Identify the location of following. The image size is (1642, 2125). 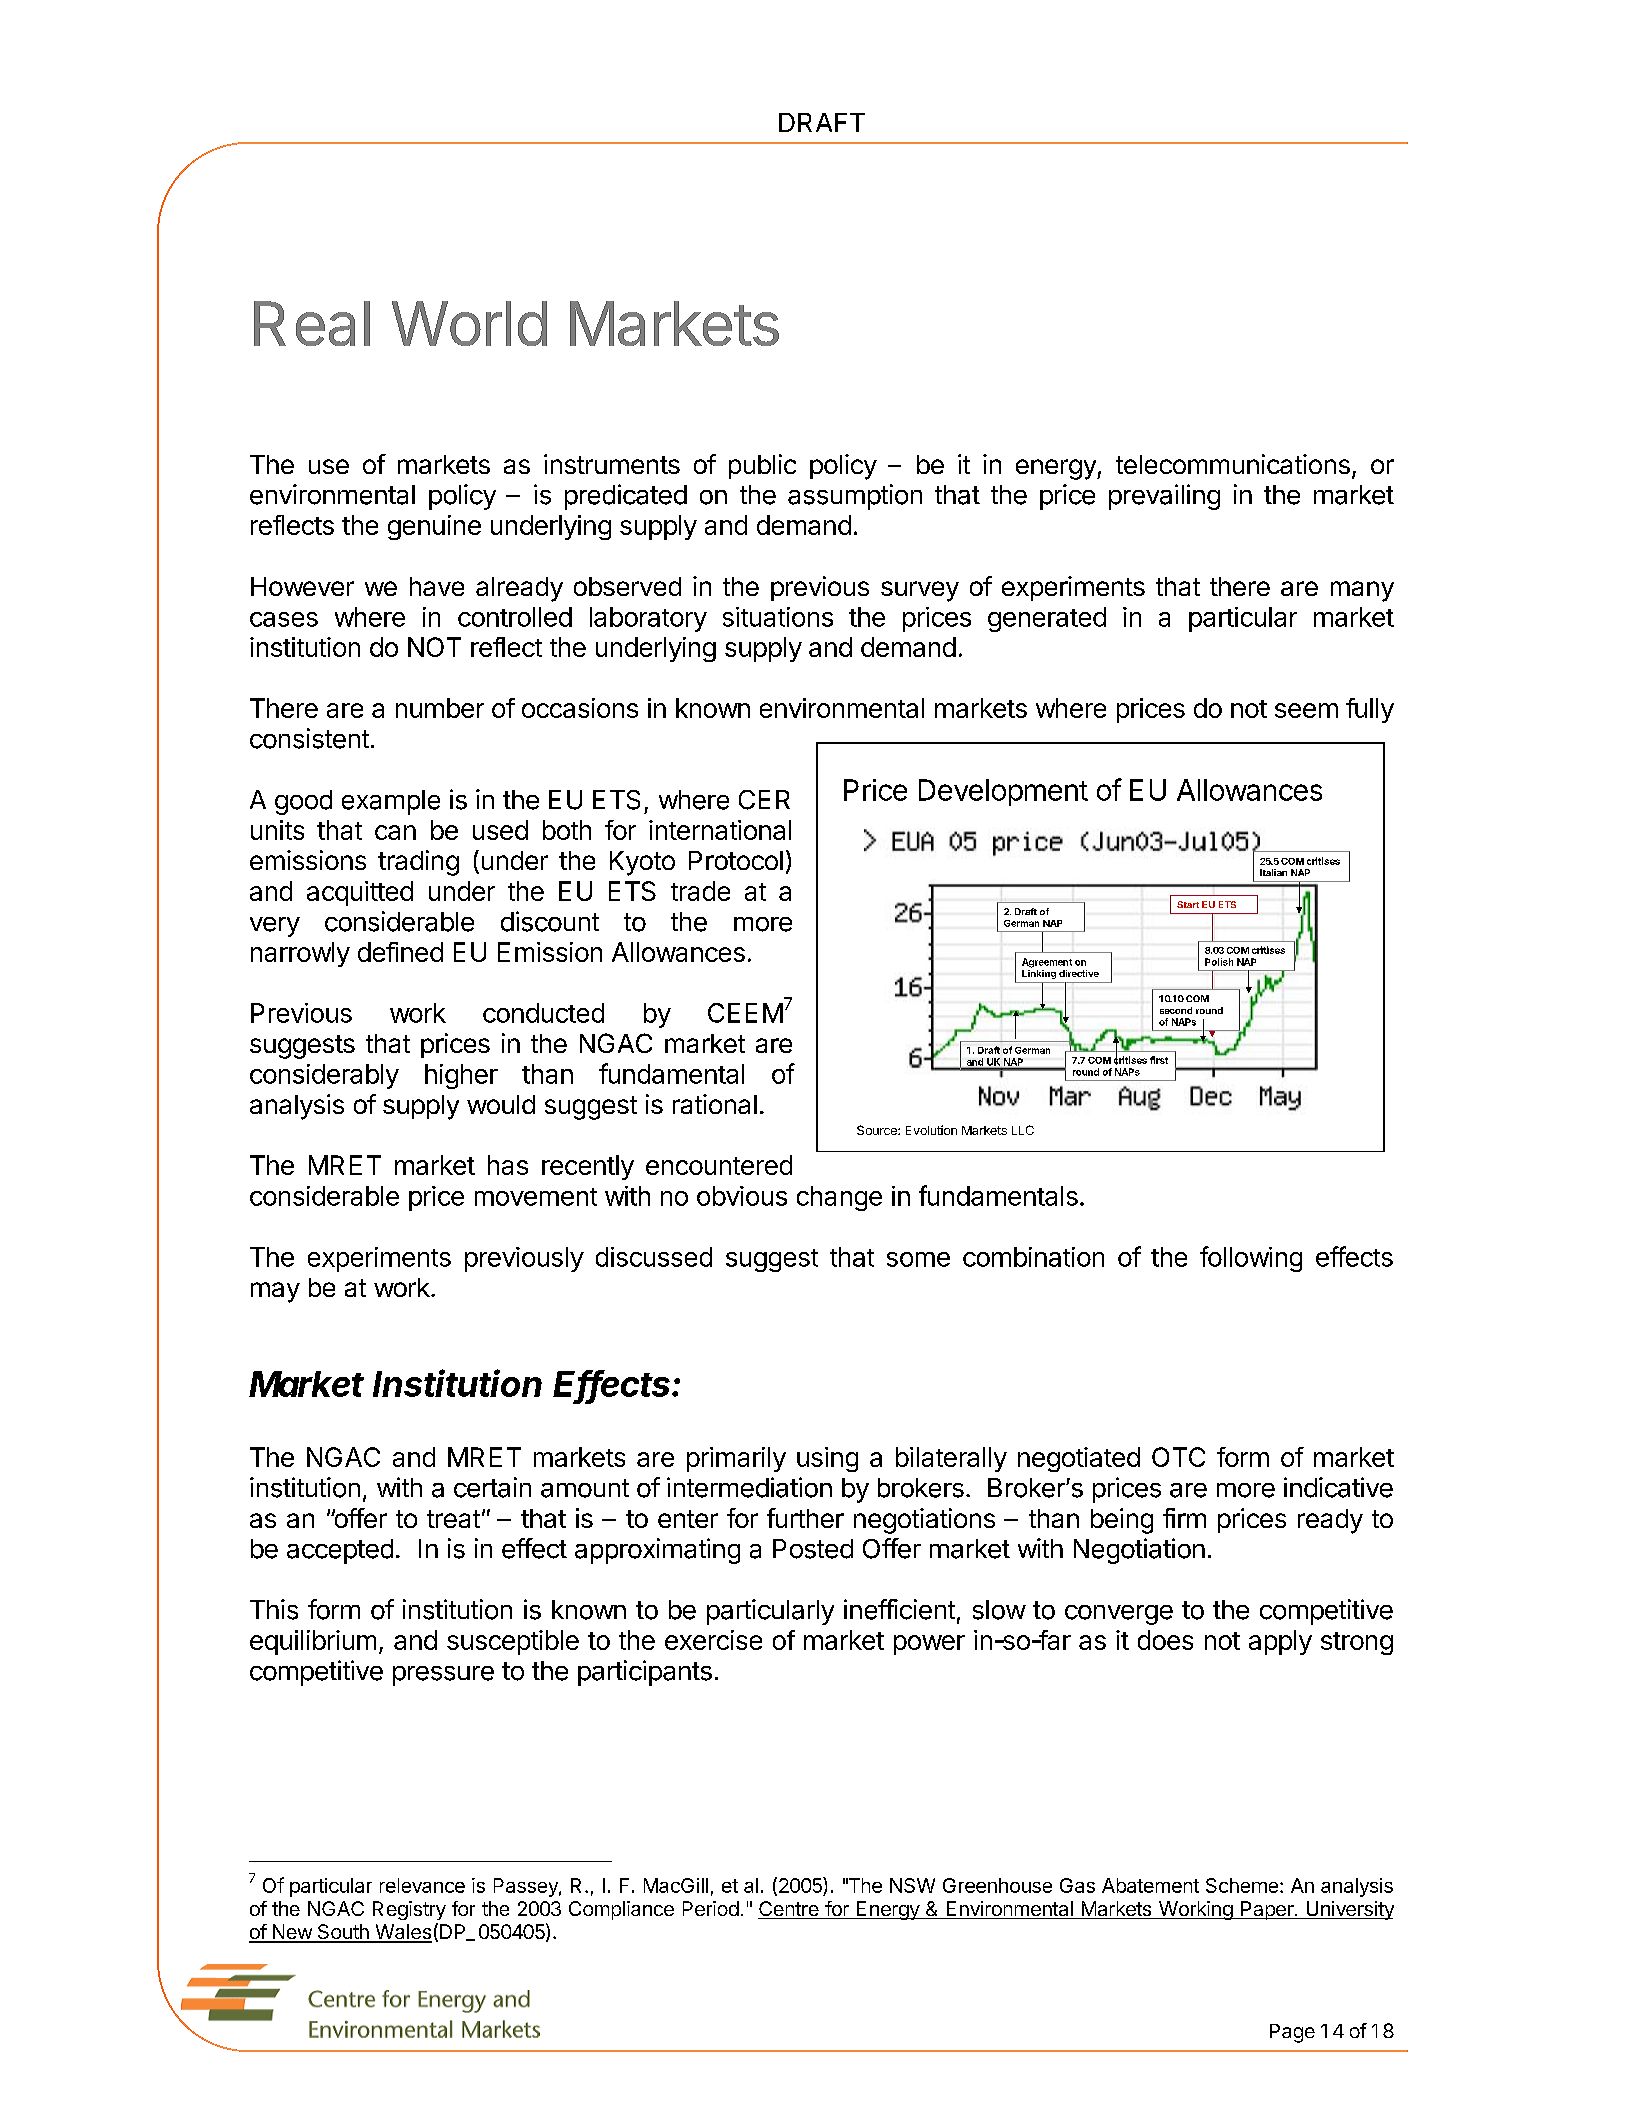
(1251, 1259).
